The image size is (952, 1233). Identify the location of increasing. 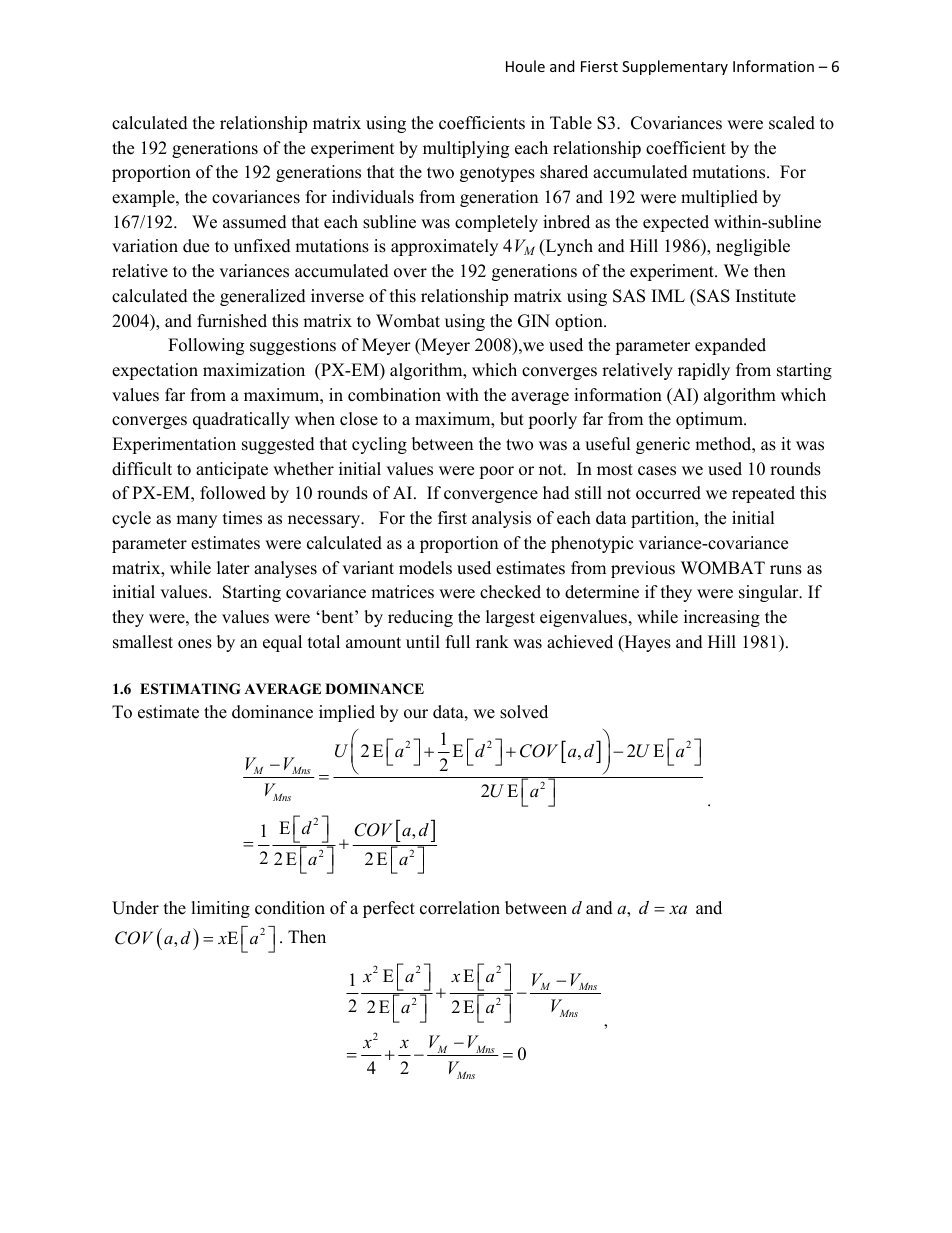
(722, 618).
